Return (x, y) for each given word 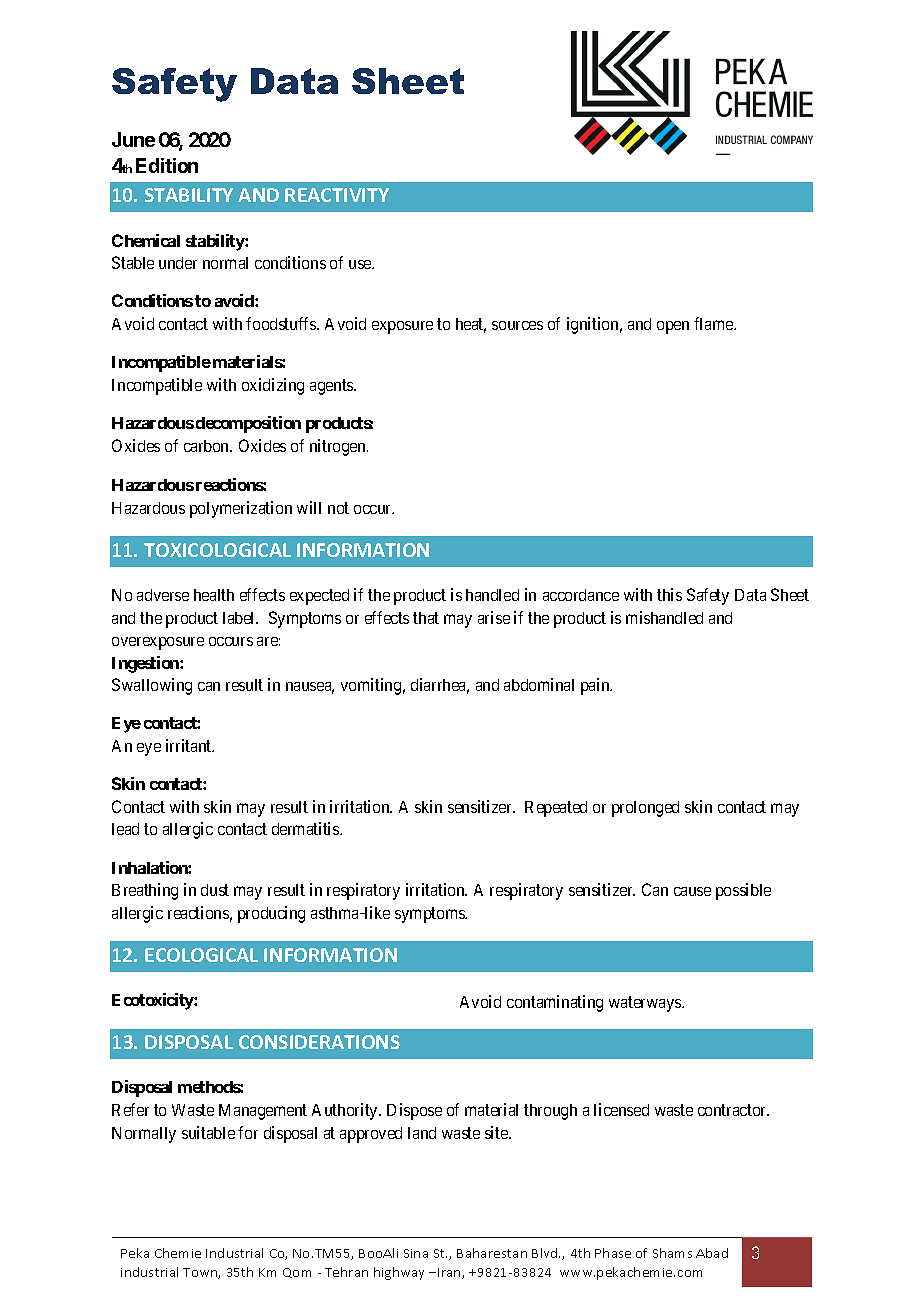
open (673, 327)
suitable (208, 1132)
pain (596, 686)
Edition (167, 165)
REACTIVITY (337, 195)
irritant (190, 745)
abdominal (539, 684)
